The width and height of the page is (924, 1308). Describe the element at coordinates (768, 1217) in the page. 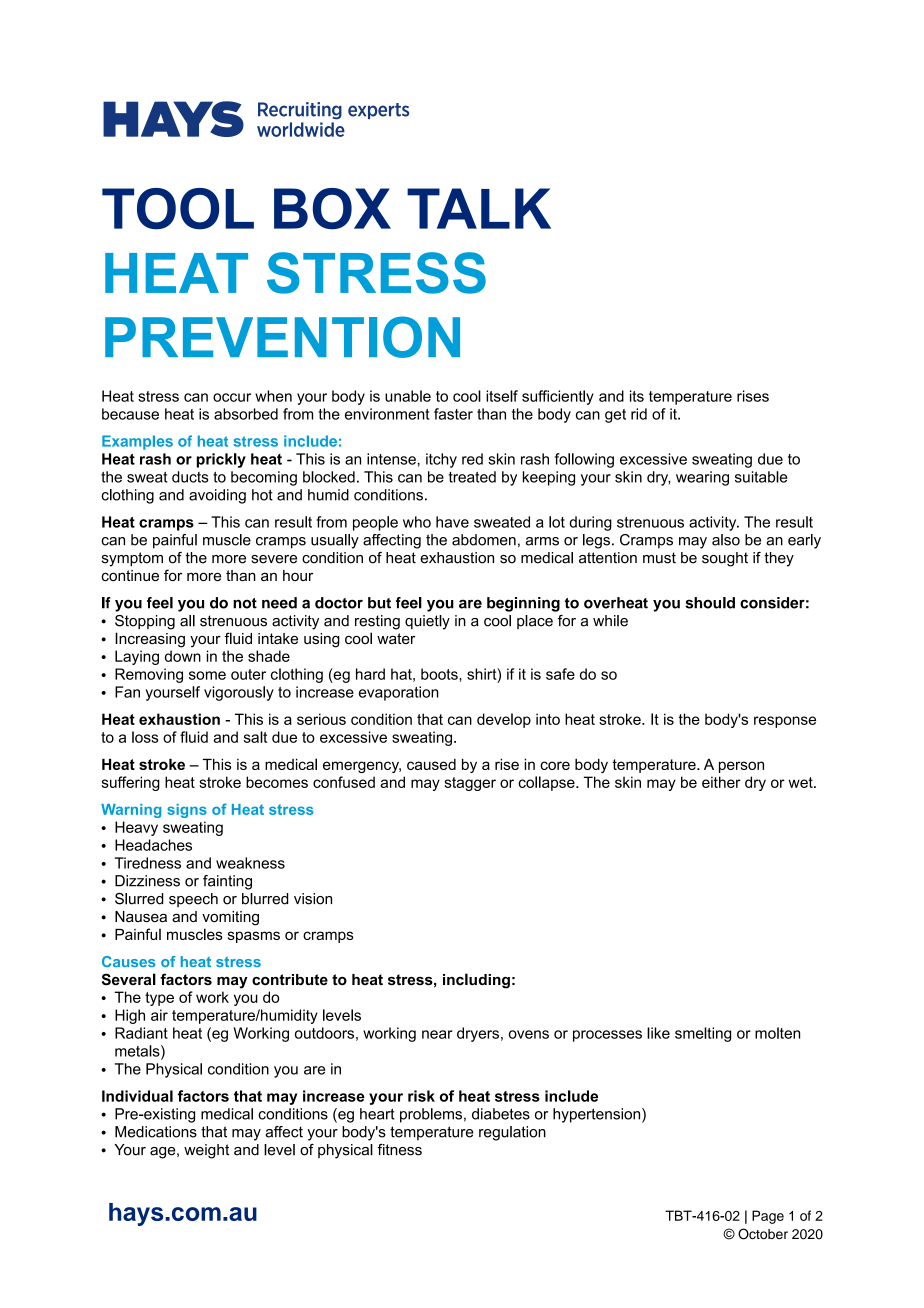

I see `Page` at that location.
